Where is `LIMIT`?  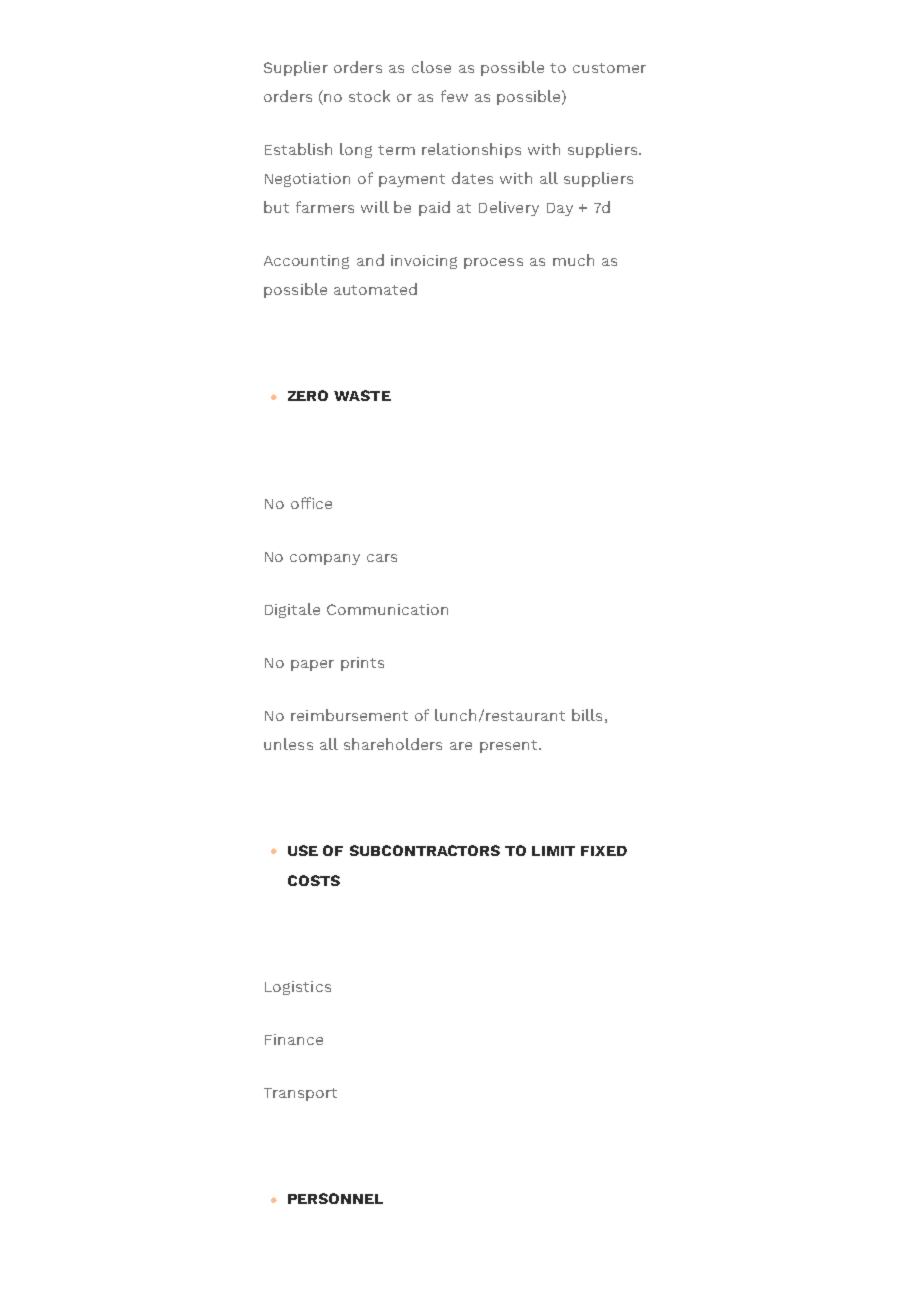
LIMIT is located at coordinates (553, 851).
